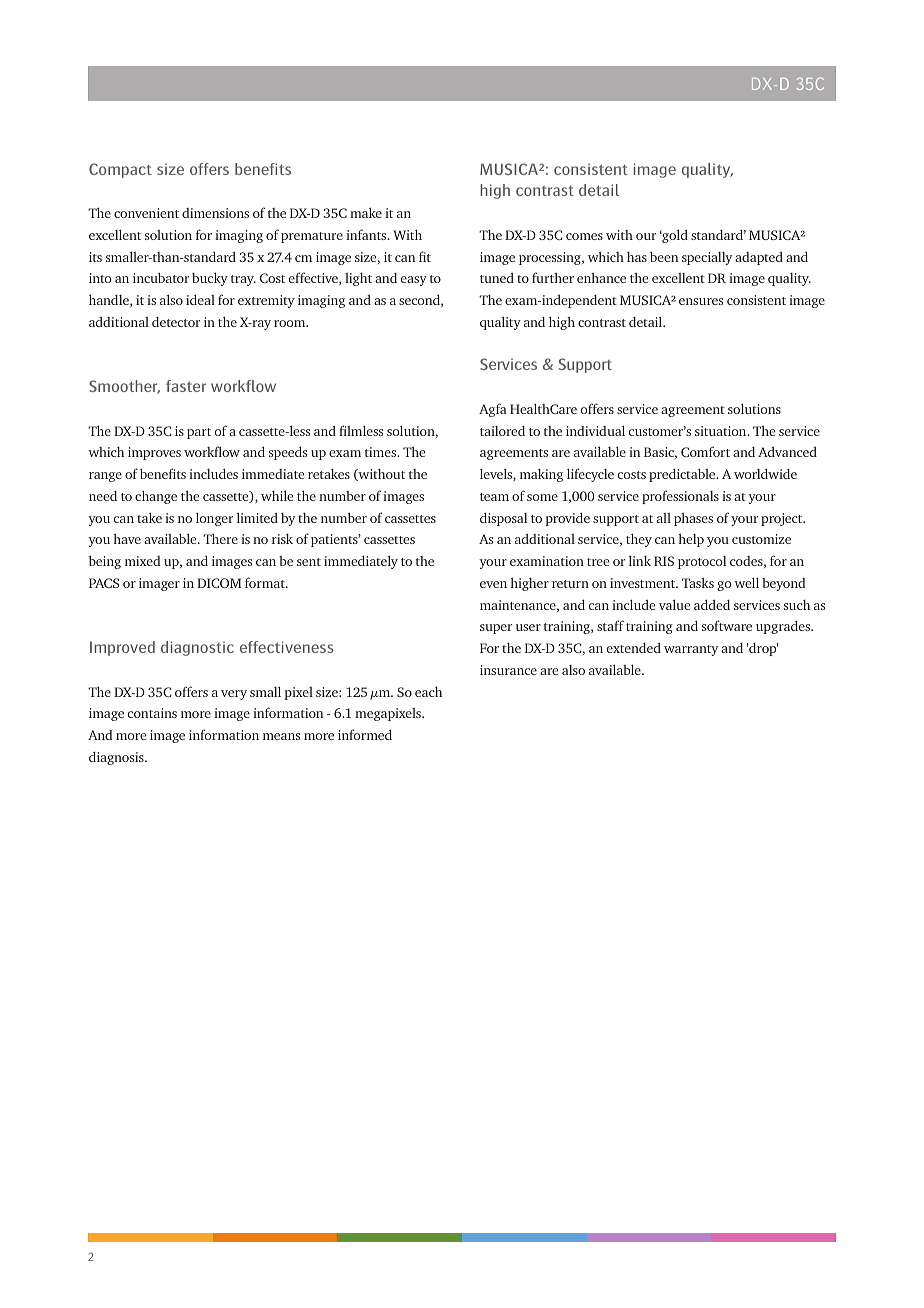 This screenshot has width=924, height=1308. I want to click on improves, so click(154, 453).
